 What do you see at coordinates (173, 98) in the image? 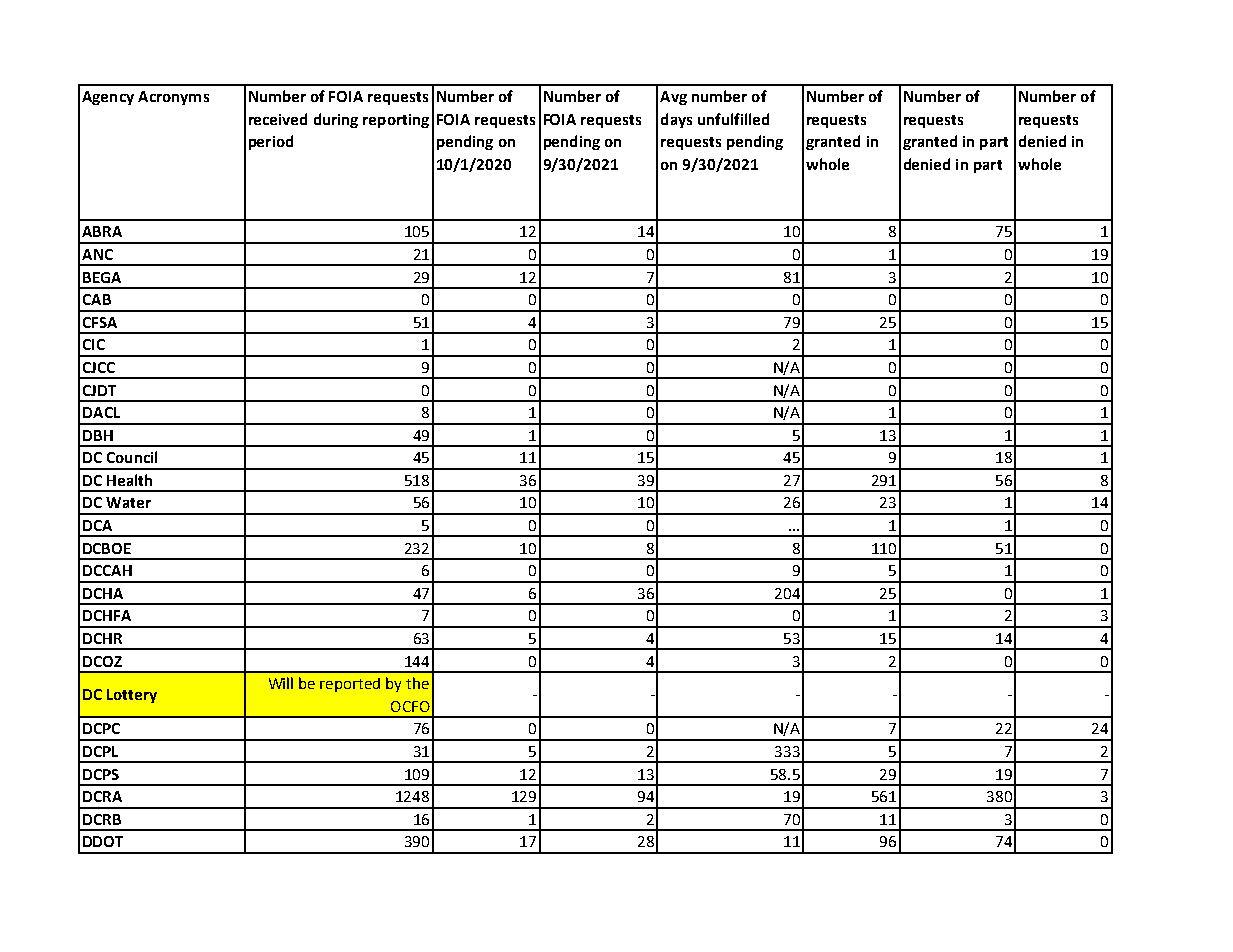
I see `Acronyms` at bounding box center [173, 98].
